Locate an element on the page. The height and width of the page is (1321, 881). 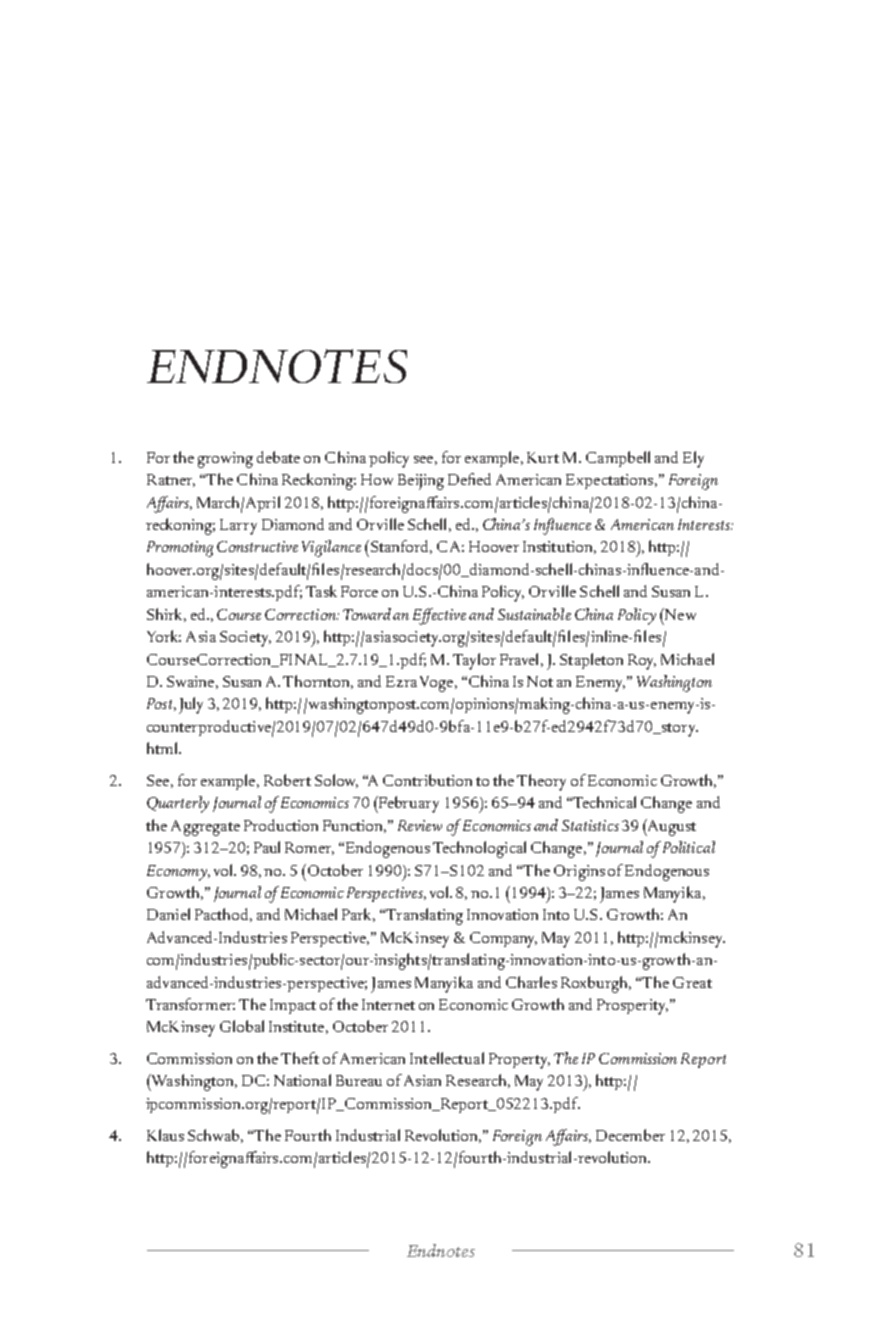
Beijing is located at coordinates (421, 482).
